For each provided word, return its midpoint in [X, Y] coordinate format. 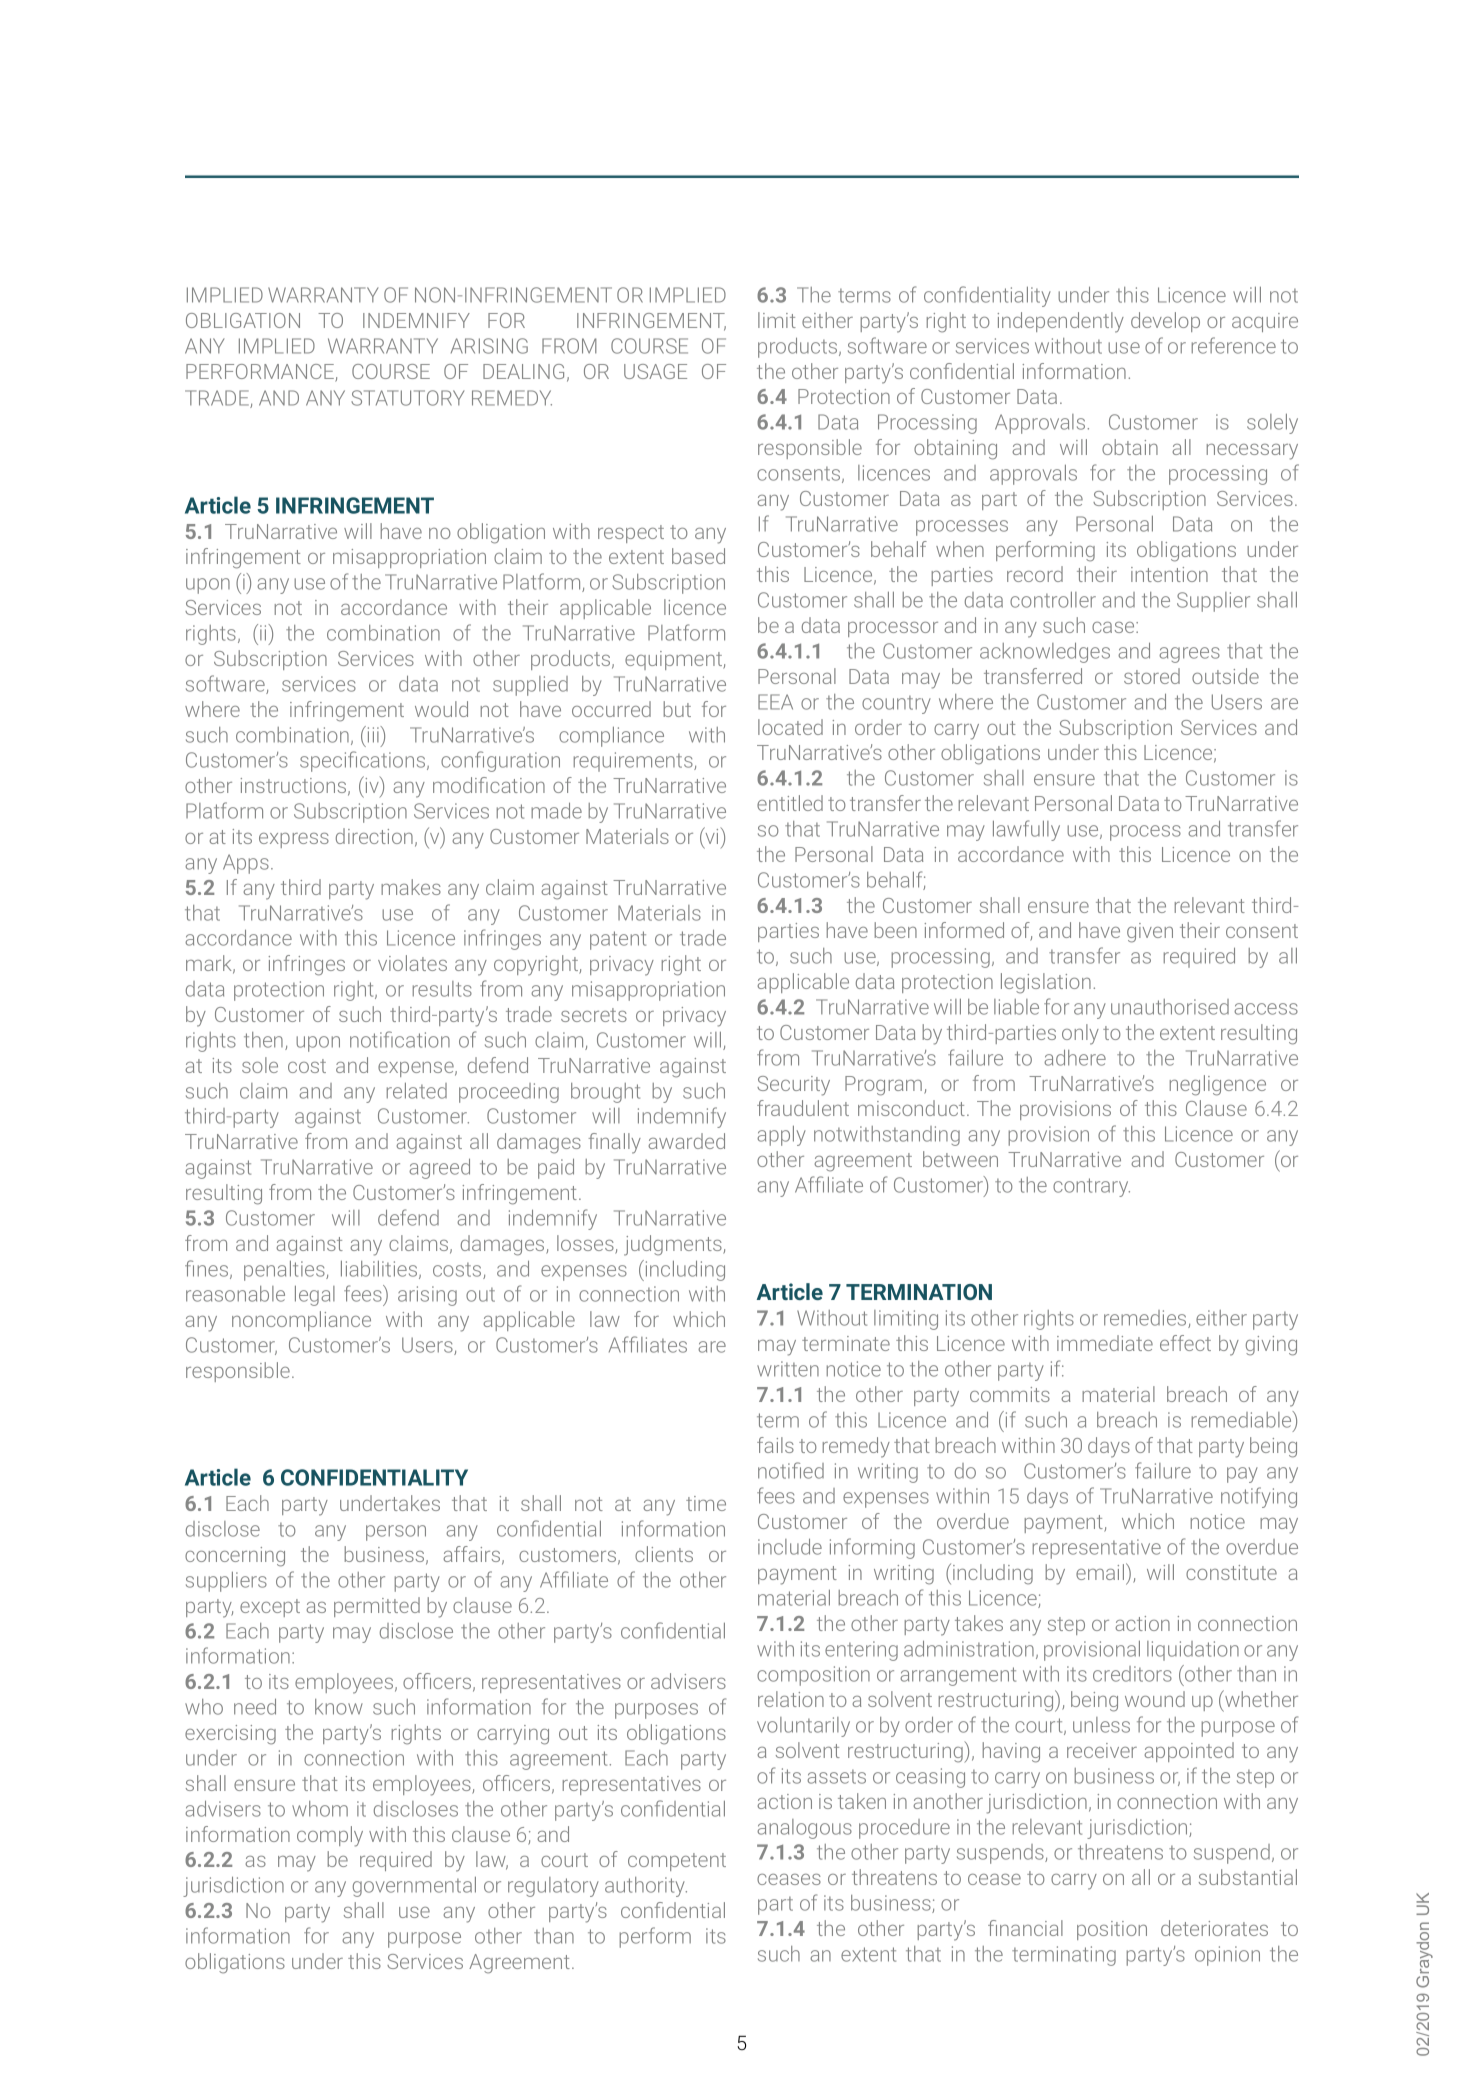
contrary [1091, 1187]
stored [1152, 676]
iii [373, 734]
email [1101, 1571]
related [417, 1091]
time [706, 1503]
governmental [414, 1887]
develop [1165, 322]
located [790, 727]
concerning [235, 1557]
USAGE [655, 371]
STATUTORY [408, 398]
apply [781, 1136]
